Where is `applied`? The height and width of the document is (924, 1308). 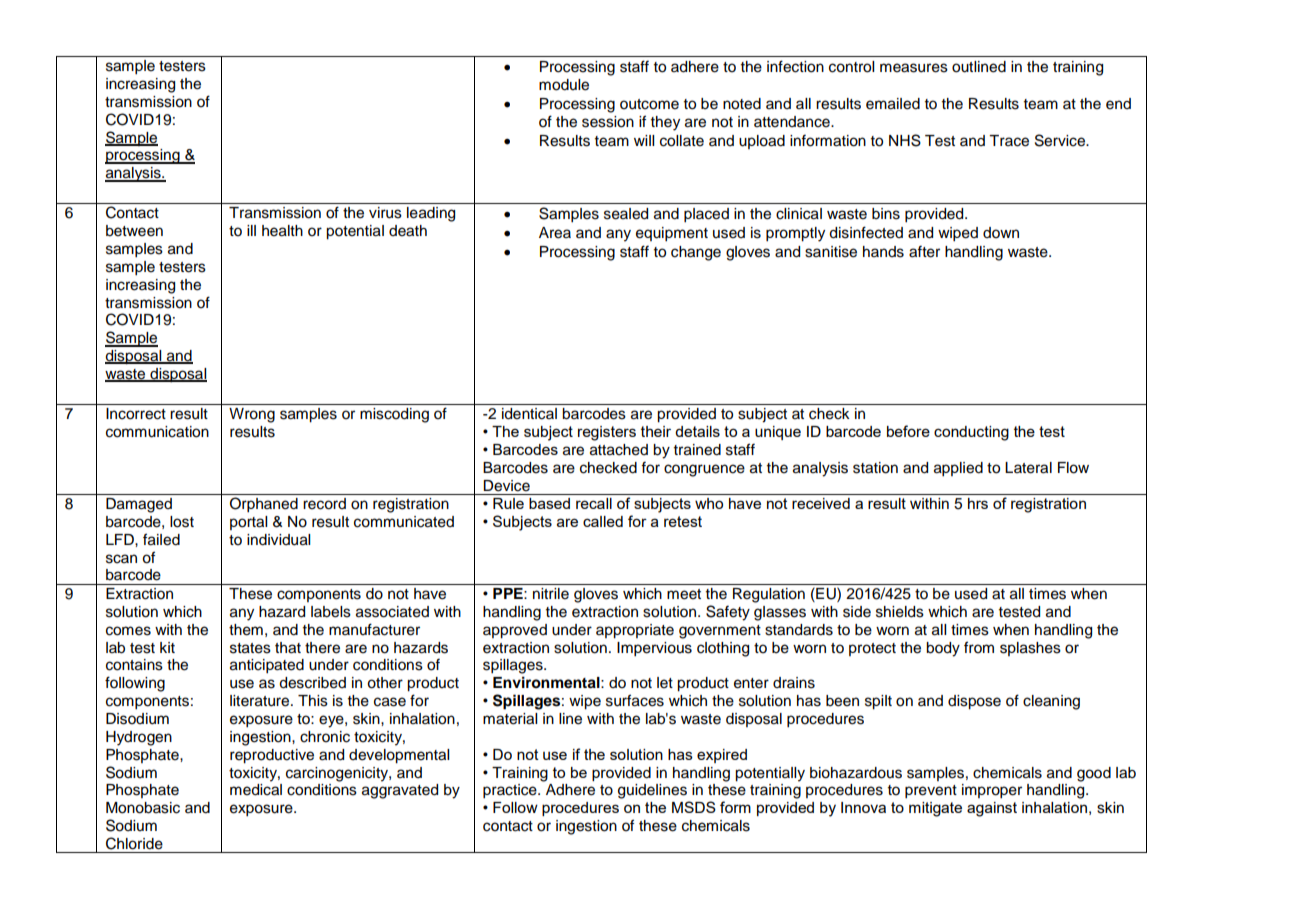
applied is located at coordinates (958, 469).
